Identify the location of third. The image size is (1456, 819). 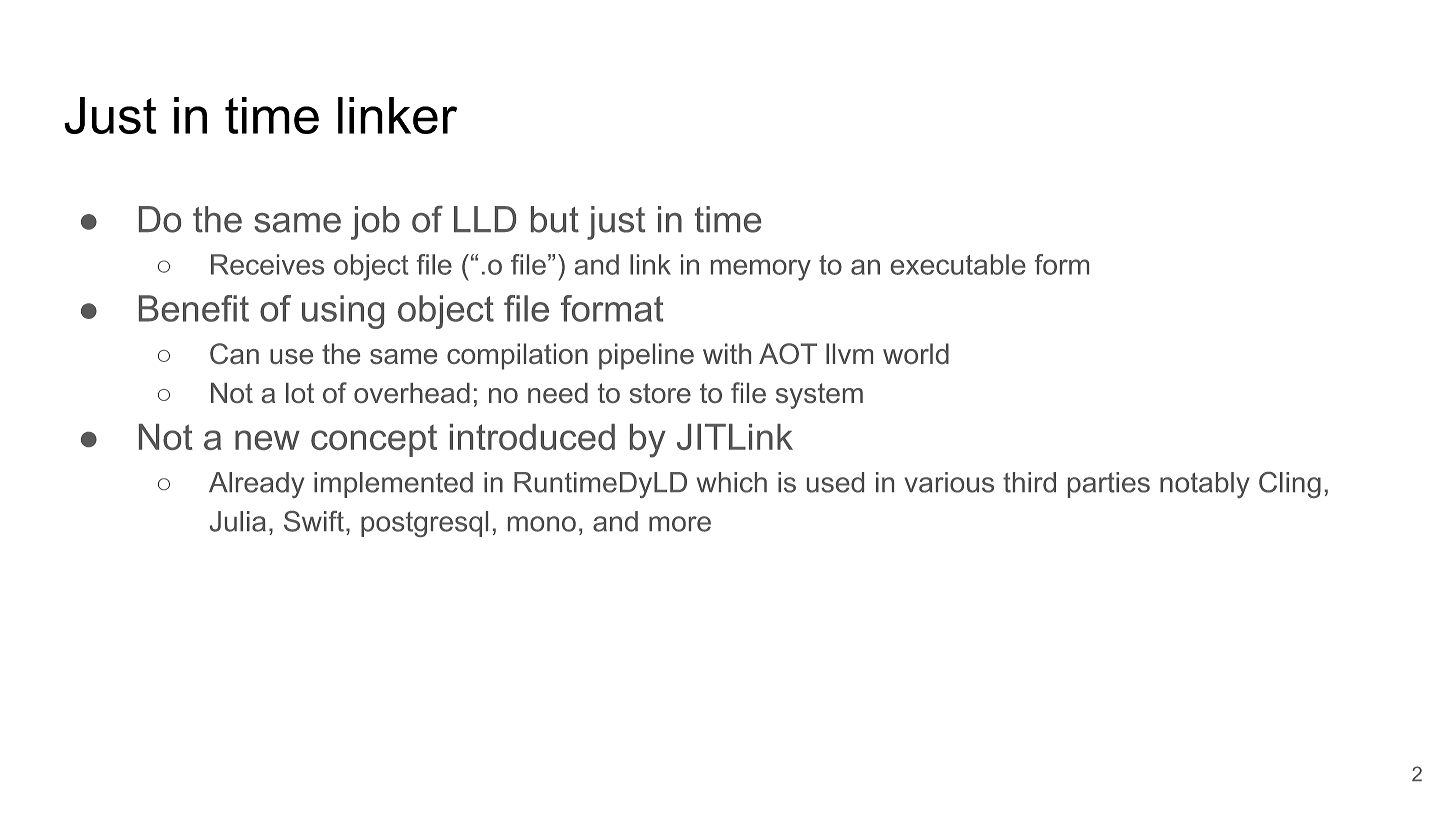
(1029, 482).
